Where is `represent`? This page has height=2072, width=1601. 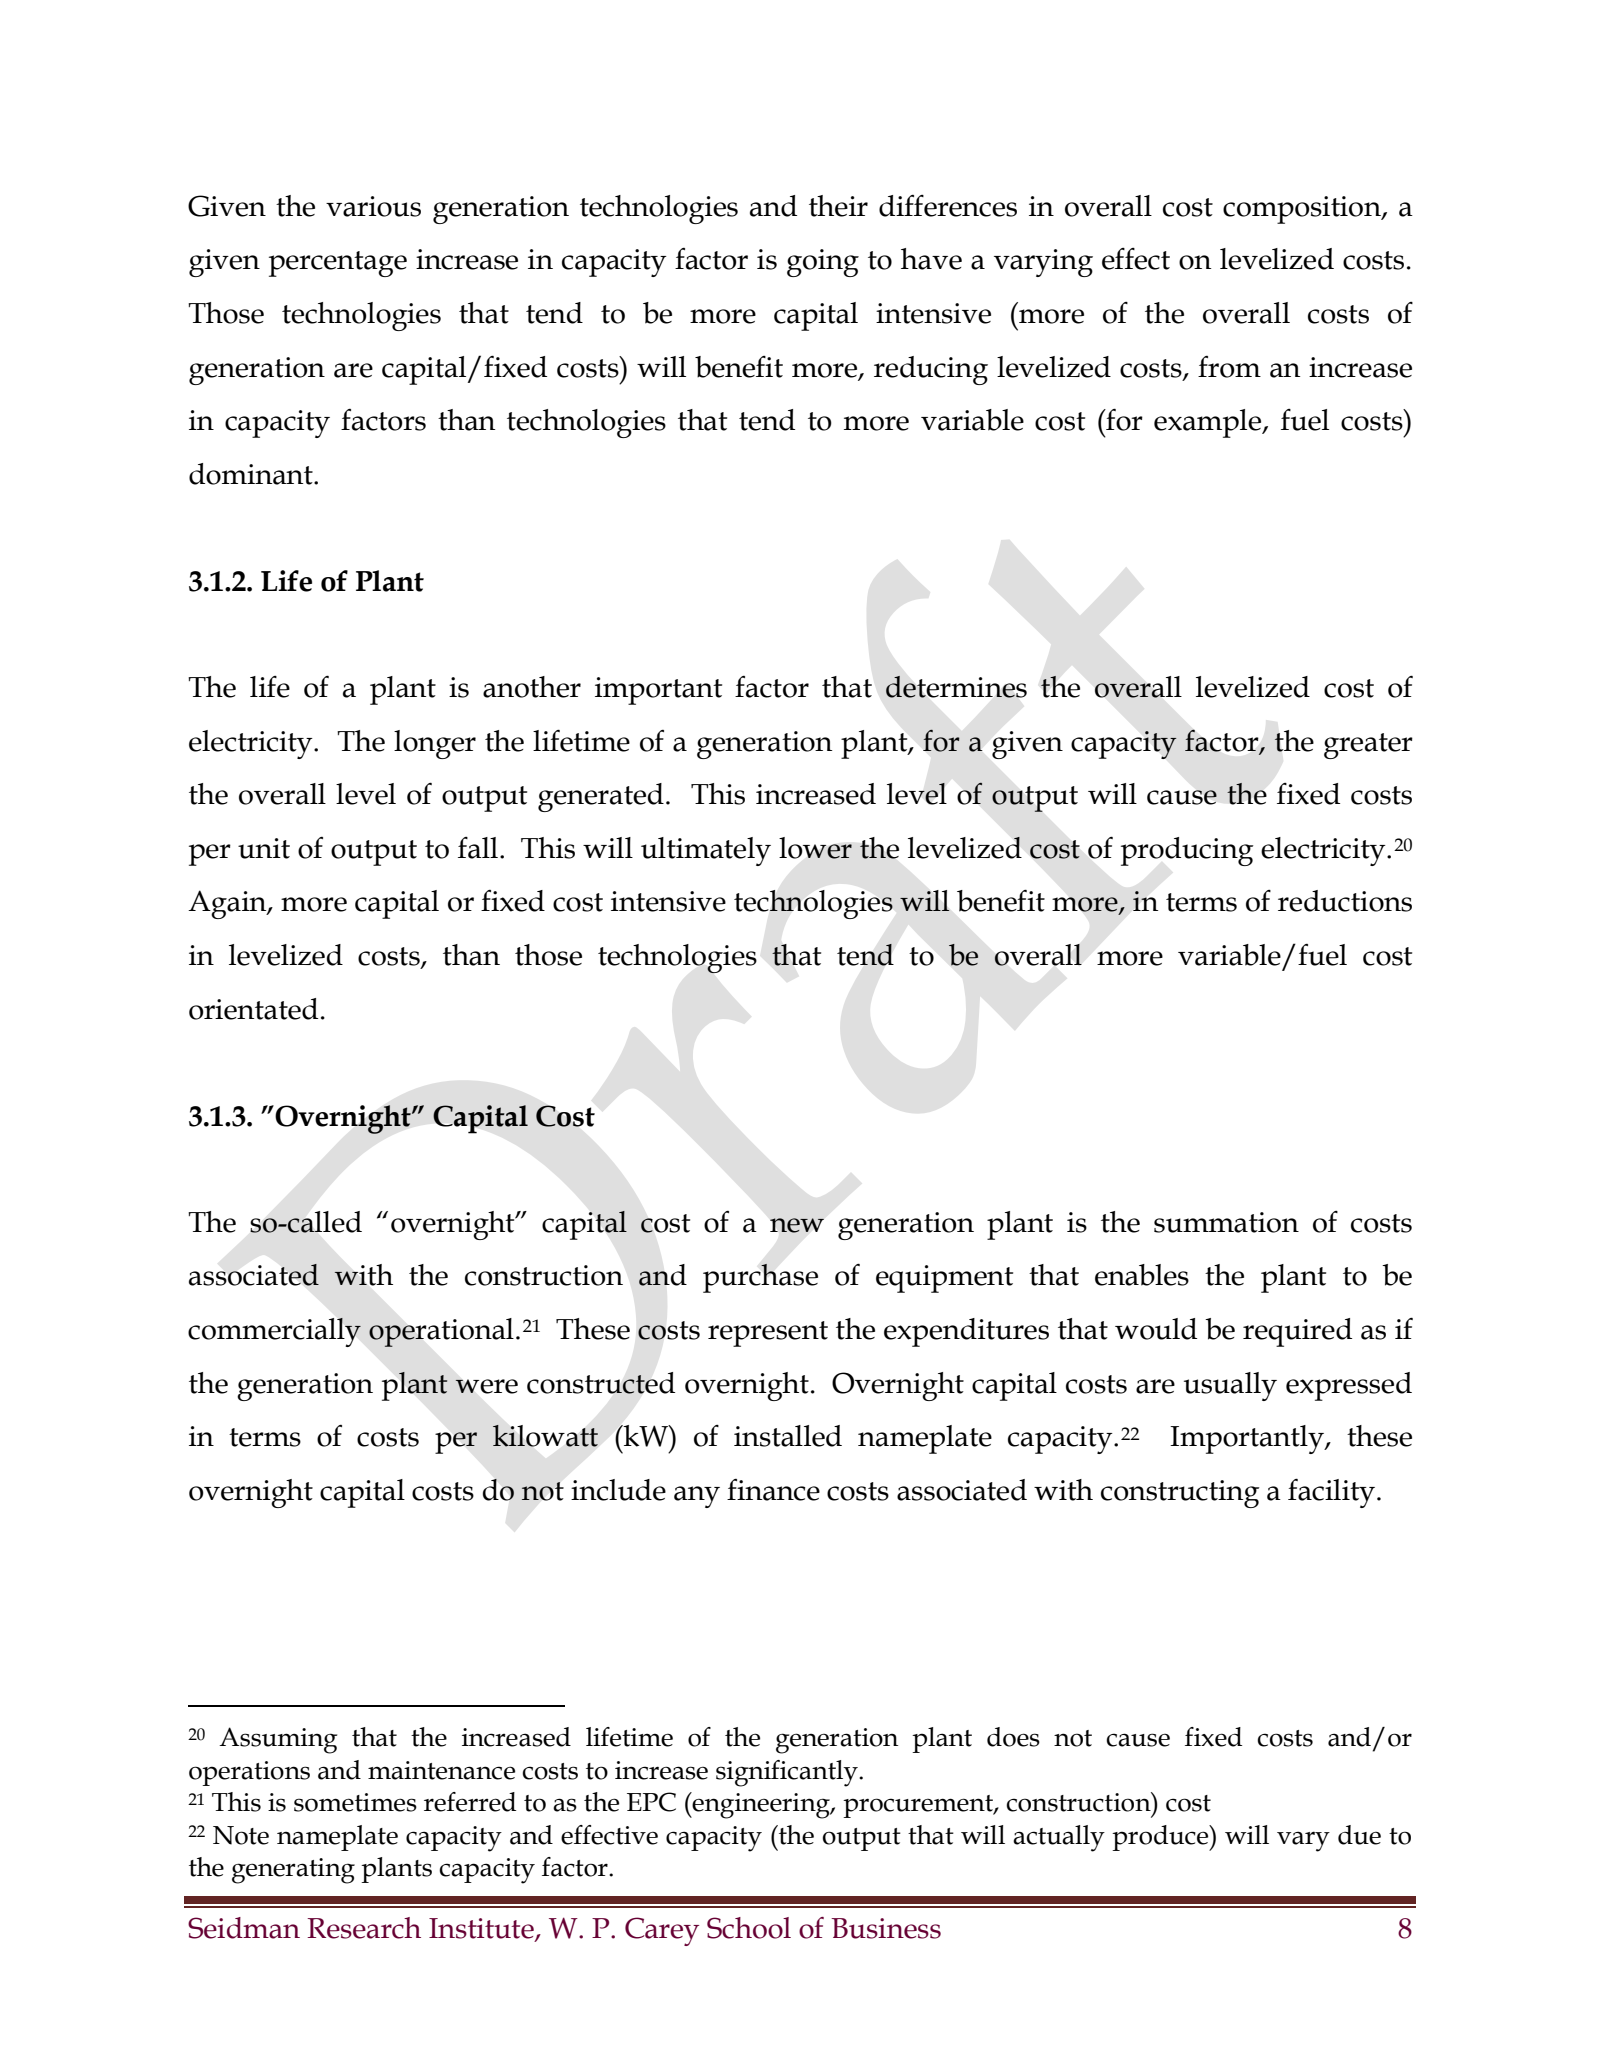 represent is located at coordinates (768, 1334).
